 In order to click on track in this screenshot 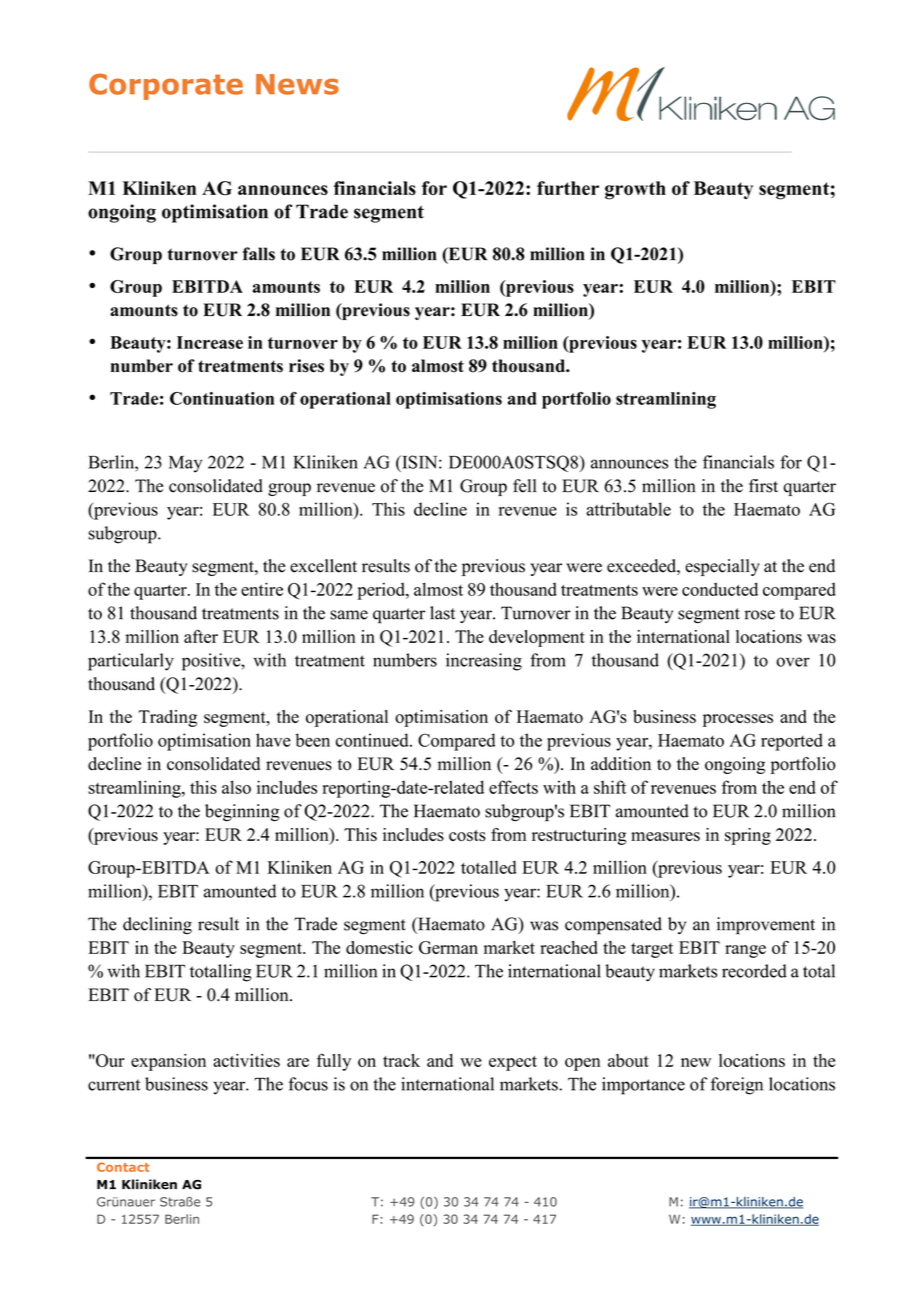, I will do `click(401, 1060)`.
